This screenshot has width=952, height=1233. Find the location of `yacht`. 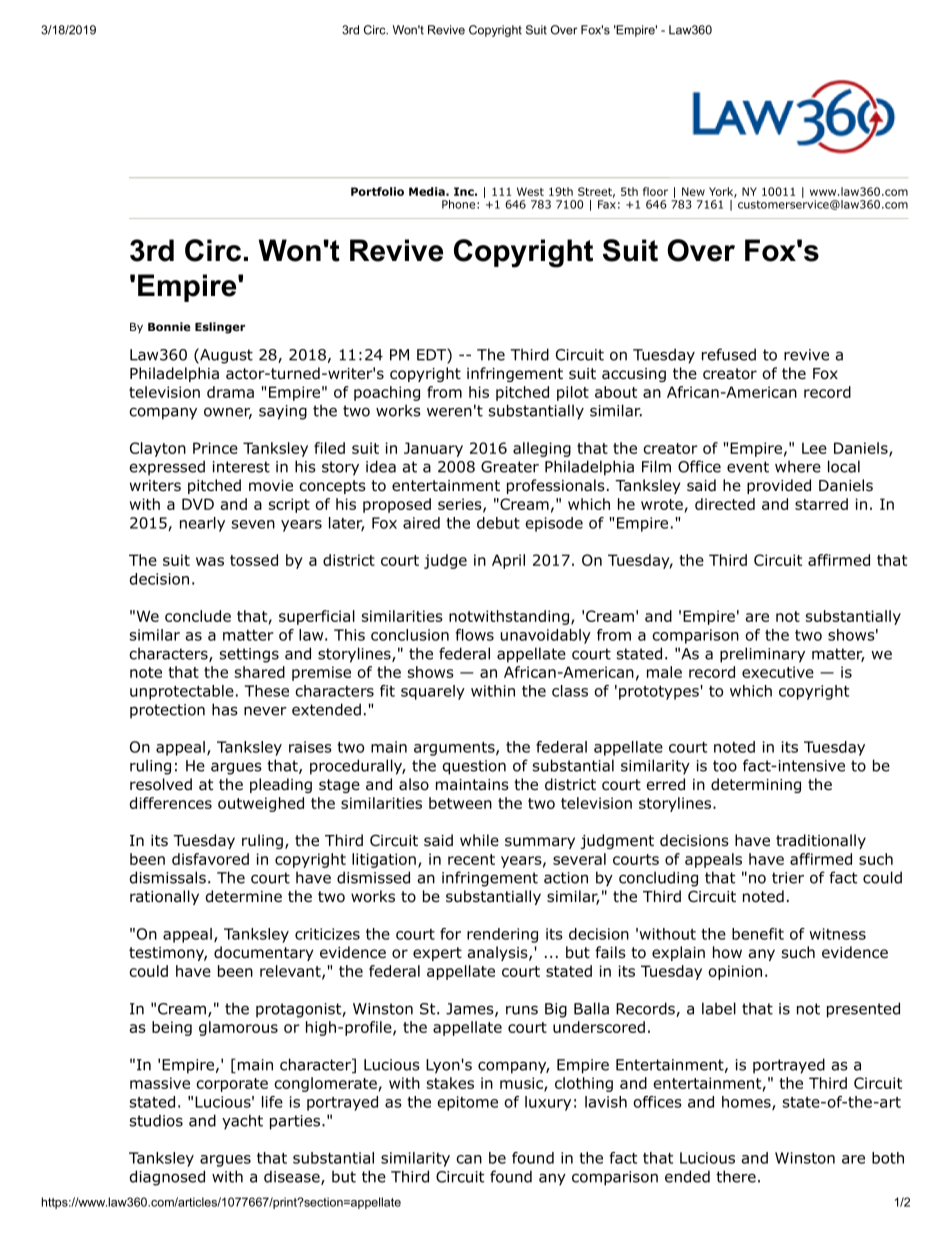

yacht is located at coordinates (242, 1122).
